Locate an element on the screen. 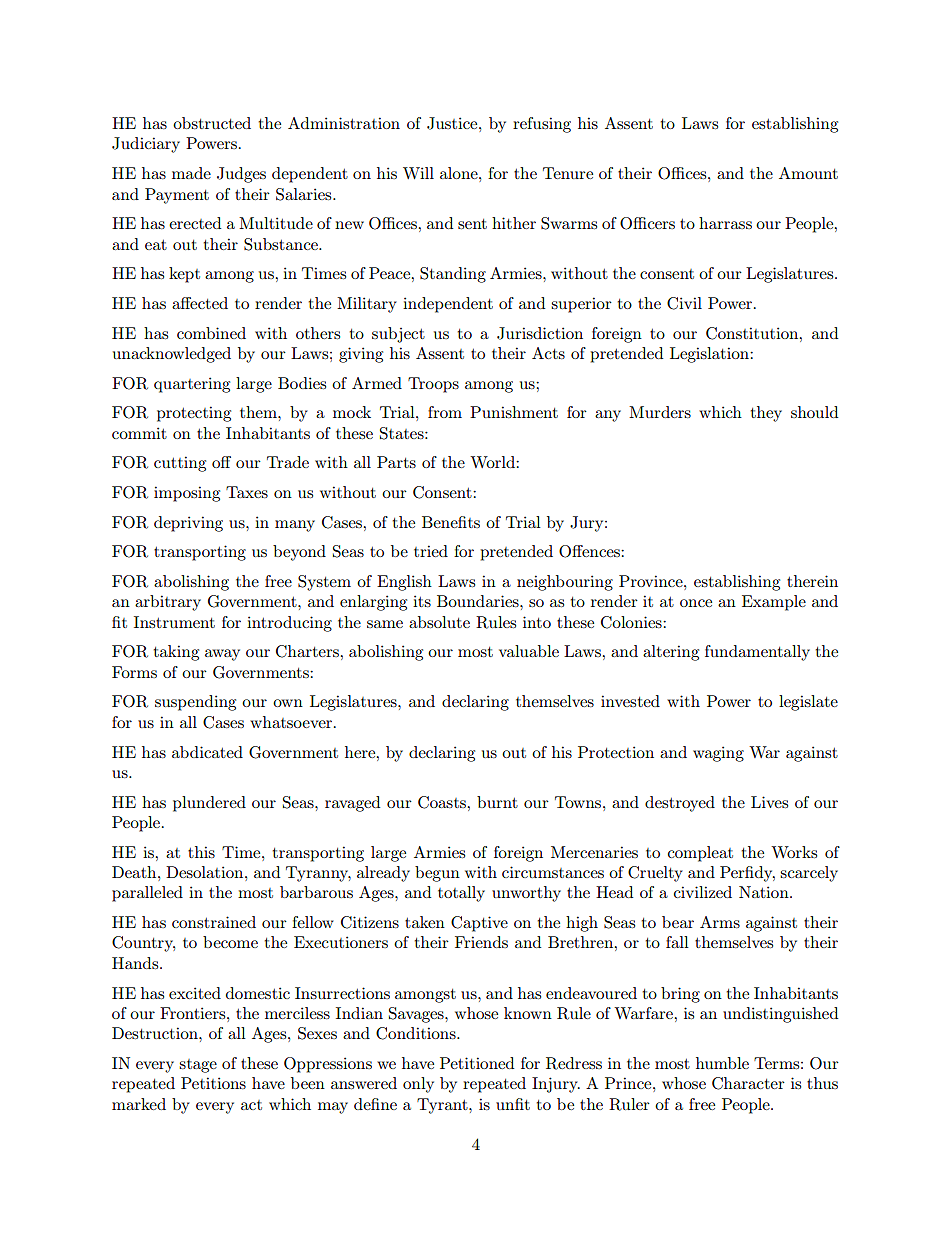 This screenshot has height=1233, width=952. made is located at coordinates (191, 173).
